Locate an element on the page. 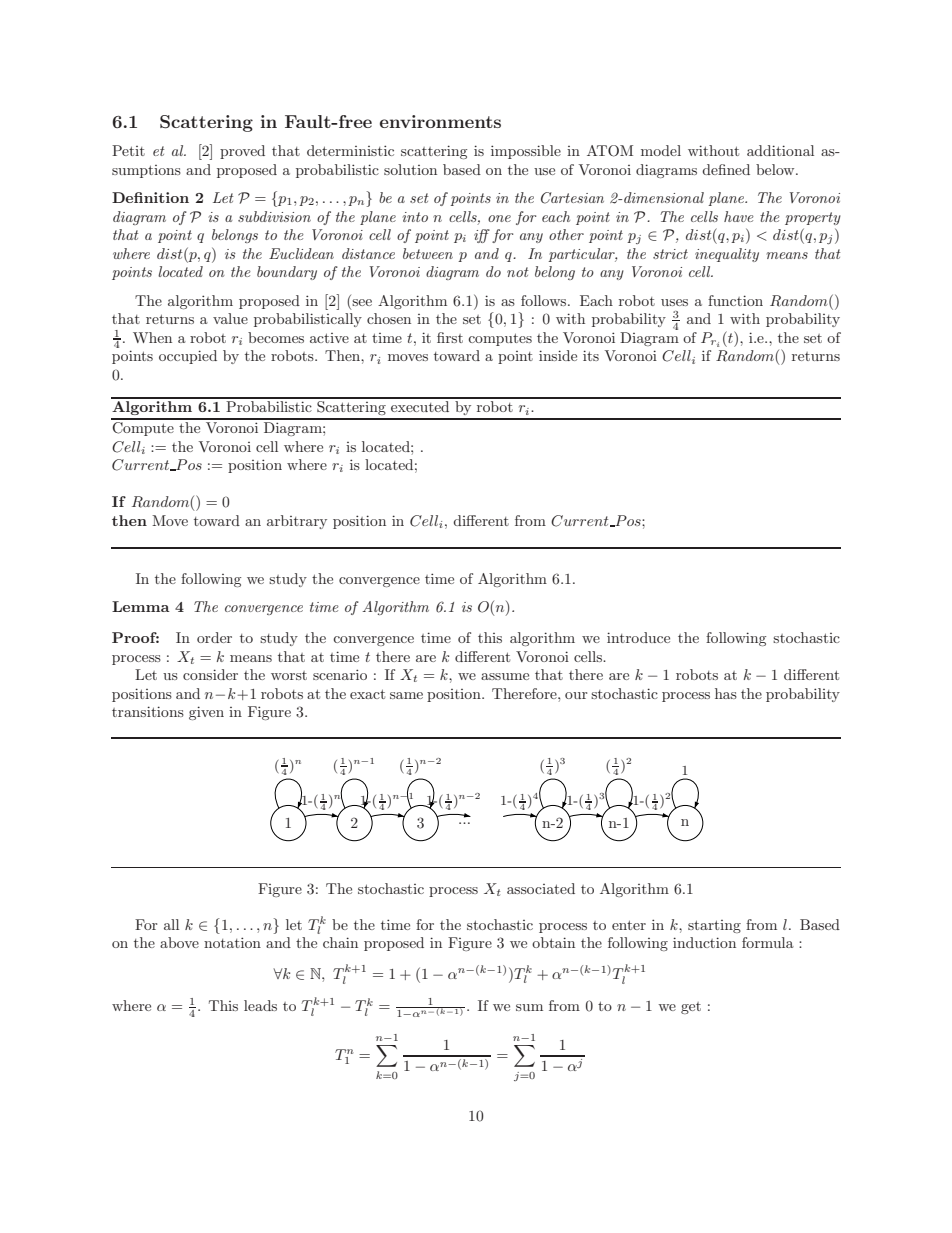 This page has width=952, height=1233. our is located at coordinates (576, 695).
